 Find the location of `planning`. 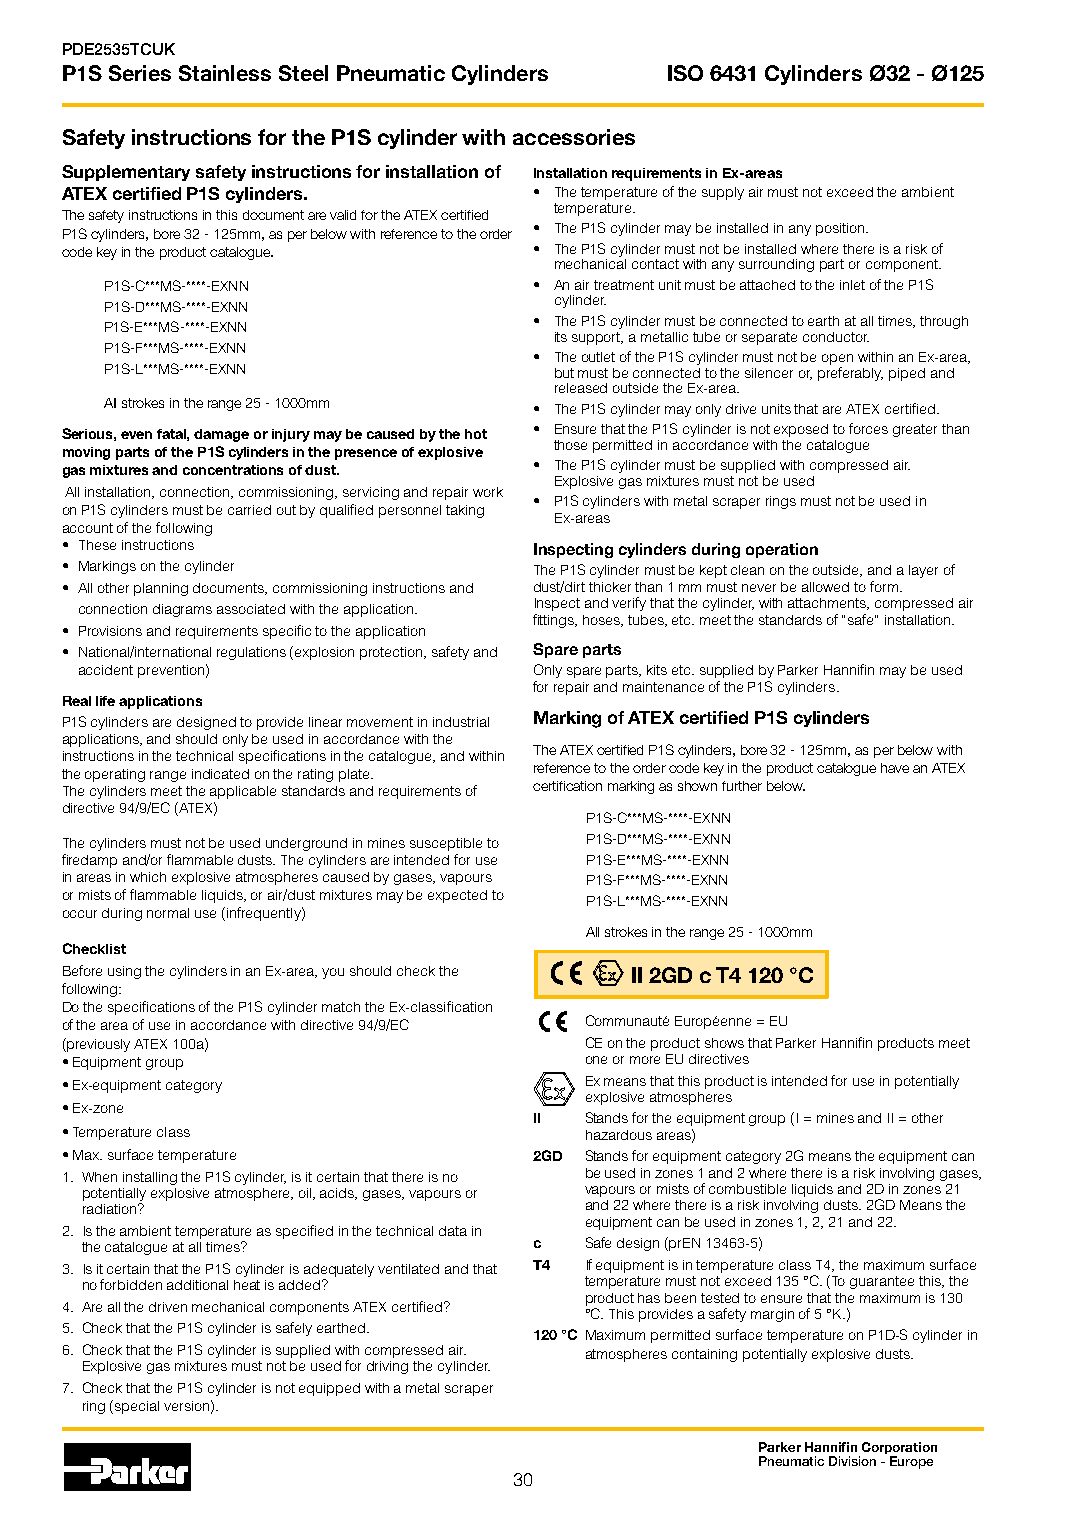

planning is located at coordinates (161, 589).
